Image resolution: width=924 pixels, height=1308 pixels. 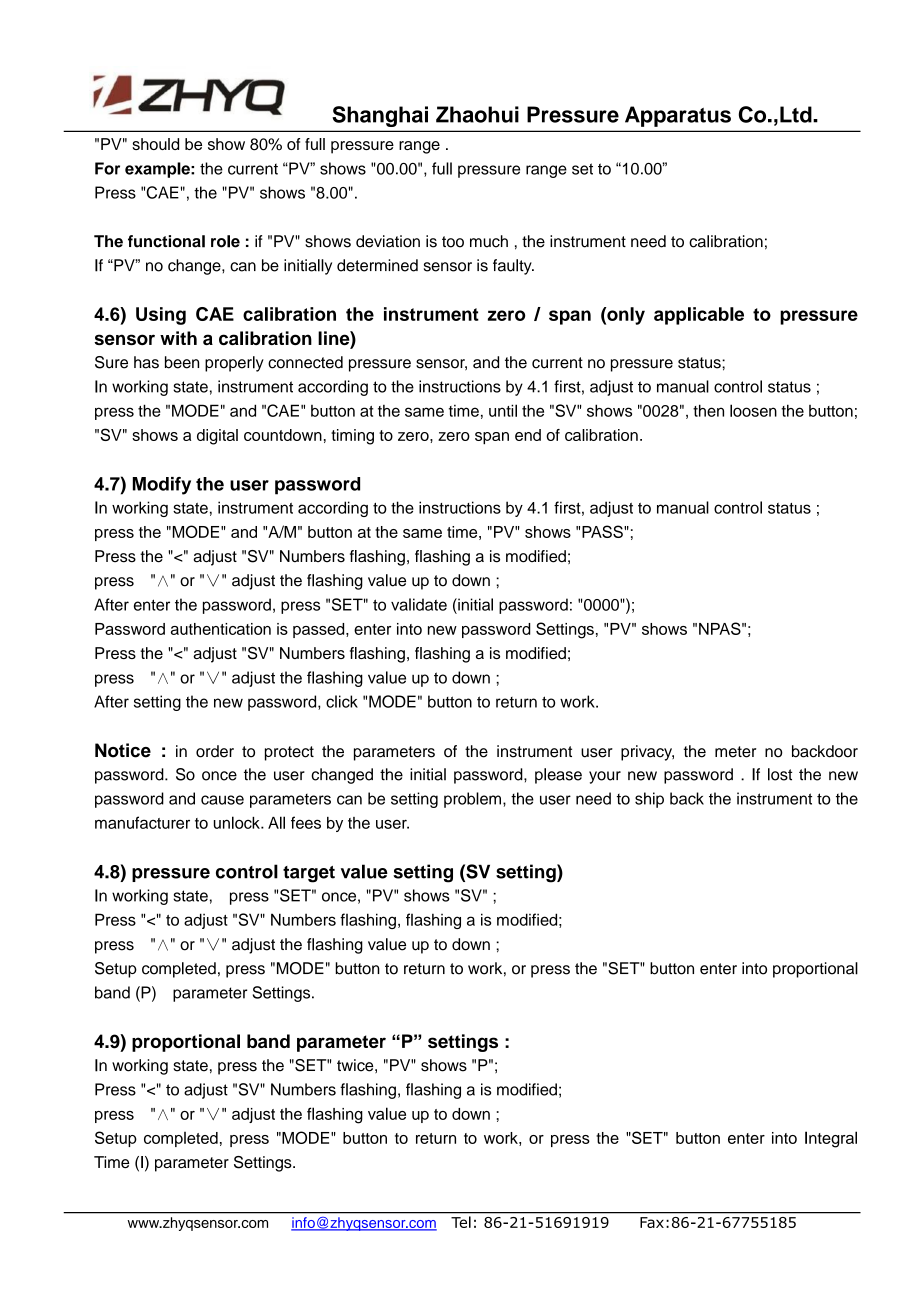 I want to click on your, so click(x=605, y=777).
